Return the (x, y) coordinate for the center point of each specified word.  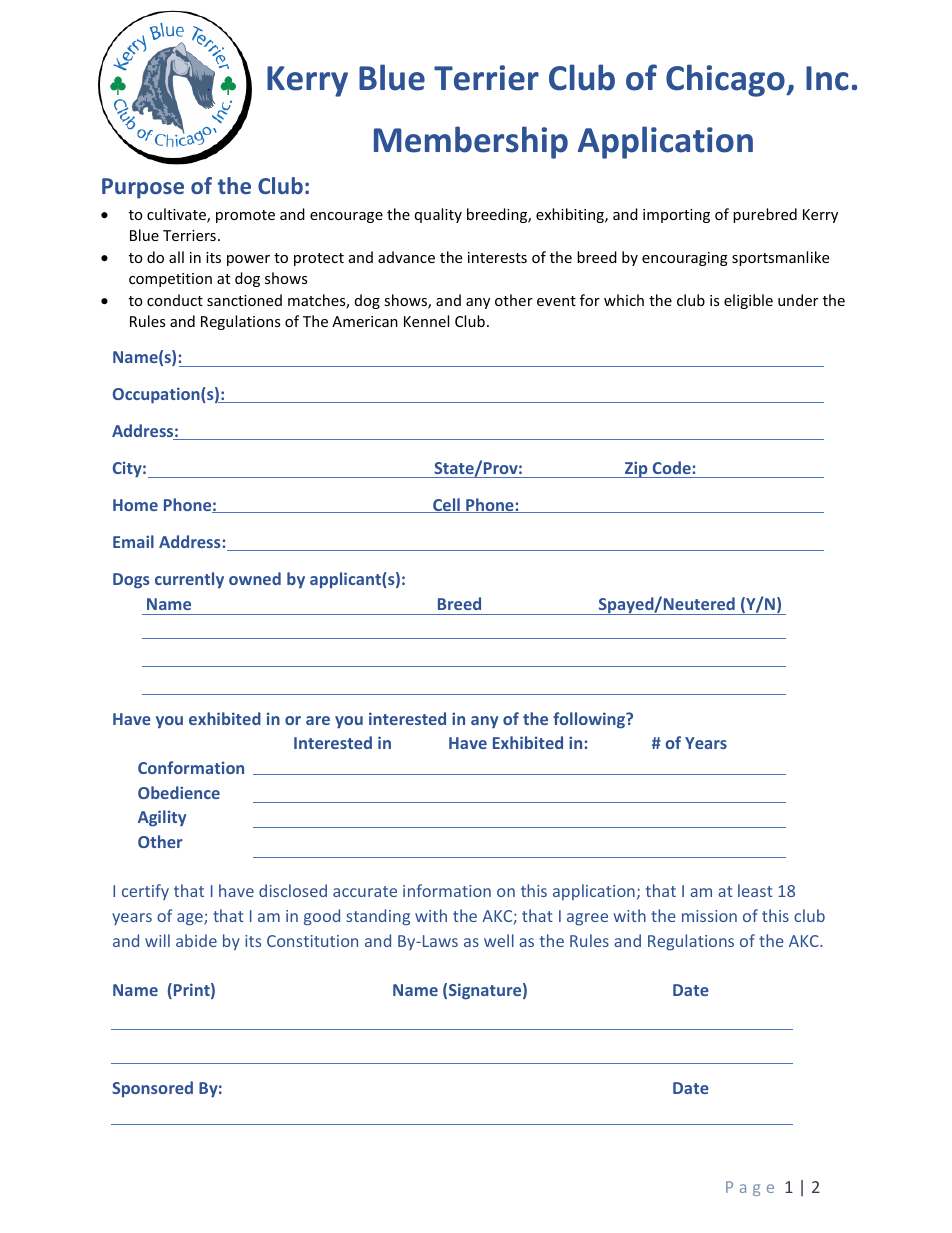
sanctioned (244, 300)
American (365, 321)
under (798, 300)
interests (497, 257)
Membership (471, 142)
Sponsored (152, 1089)
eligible (748, 301)
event (556, 301)
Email (133, 541)
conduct (175, 300)
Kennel (426, 321)
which (624, 300)
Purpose (143, 188)
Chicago (726, 80)
